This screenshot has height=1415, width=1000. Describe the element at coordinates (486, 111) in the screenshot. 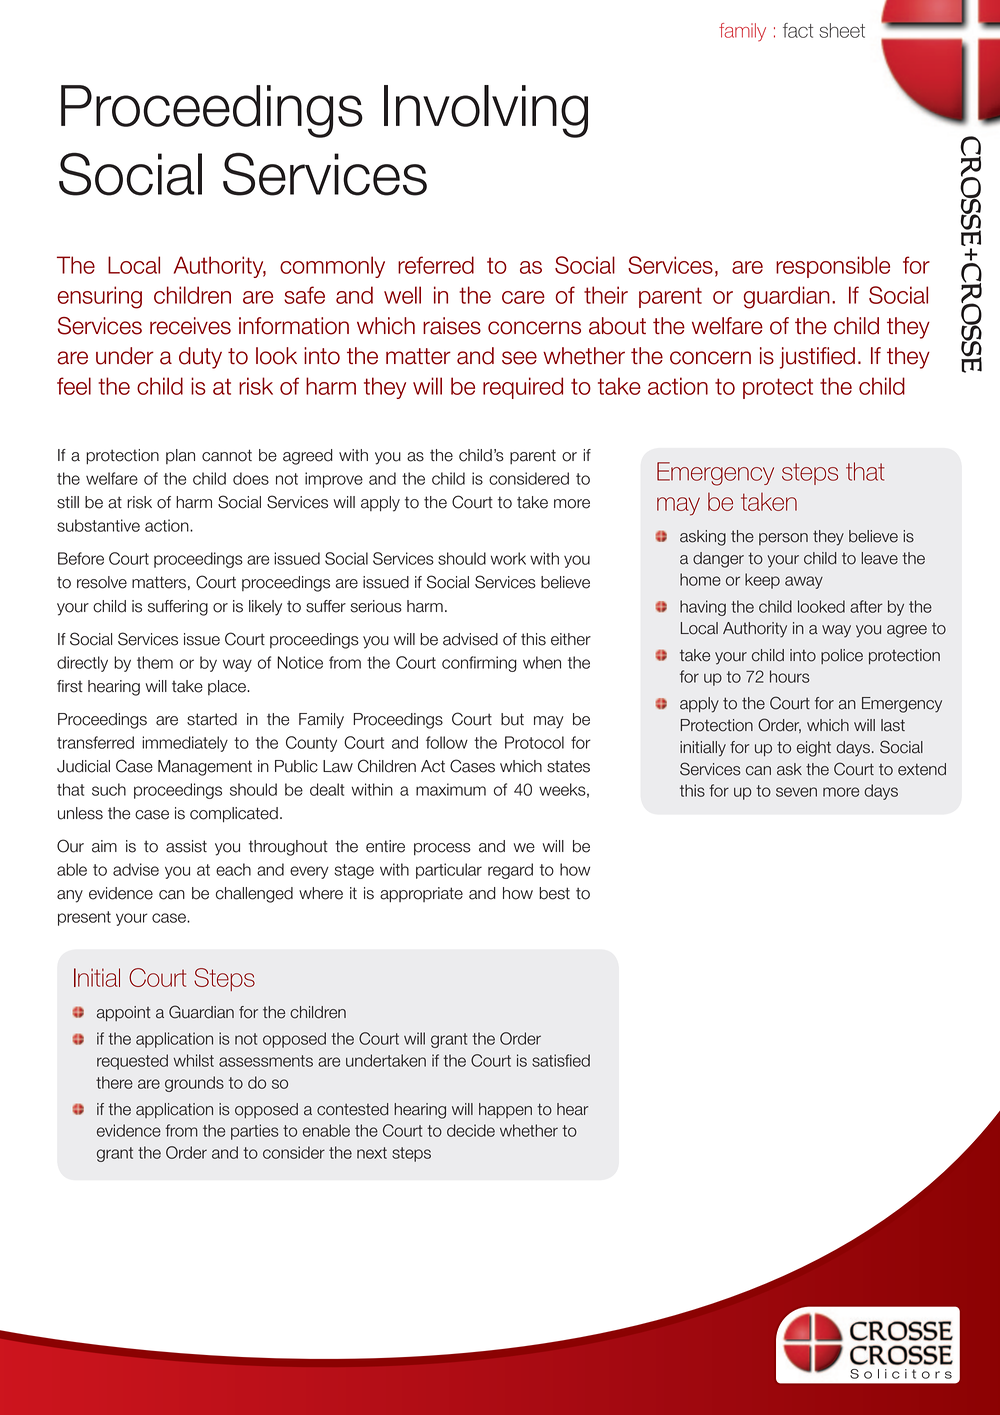

I see `Involving` at that location.
